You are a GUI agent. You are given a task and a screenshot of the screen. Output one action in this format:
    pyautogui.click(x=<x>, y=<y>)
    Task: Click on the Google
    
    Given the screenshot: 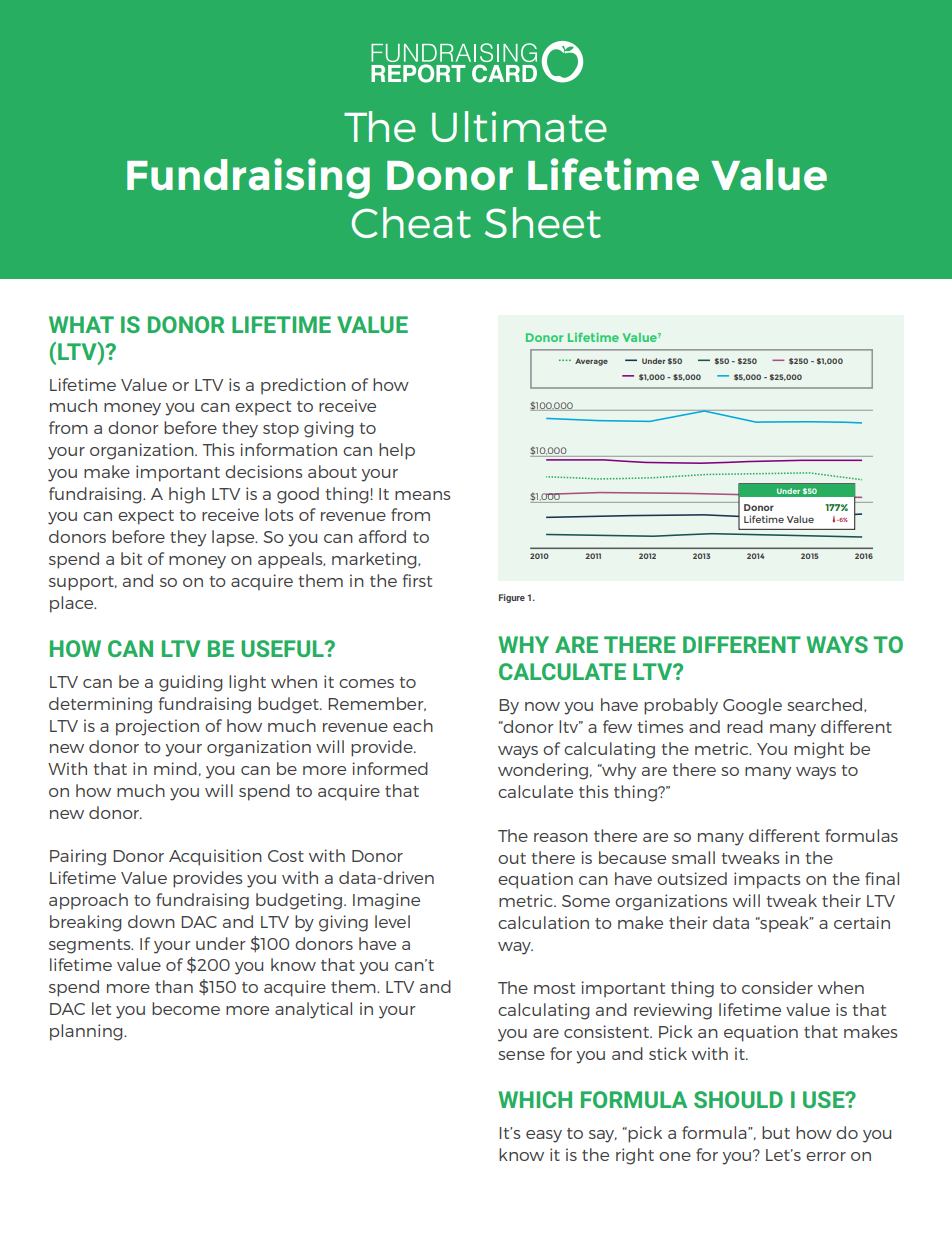 What is the action you would take?
    pyautogui.click(x=752, y=706)
